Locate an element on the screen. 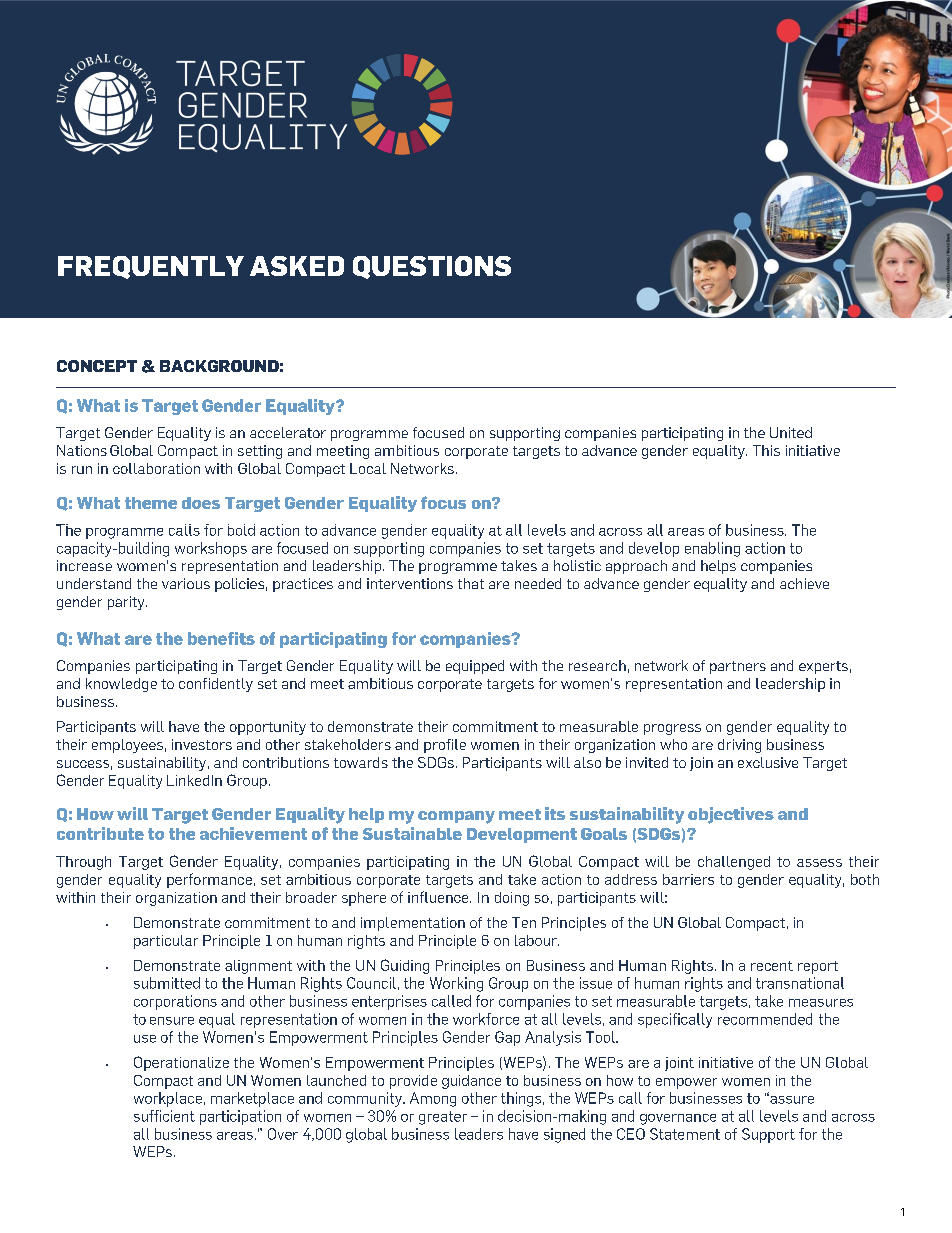  United is located at coordinates (791, 432).
